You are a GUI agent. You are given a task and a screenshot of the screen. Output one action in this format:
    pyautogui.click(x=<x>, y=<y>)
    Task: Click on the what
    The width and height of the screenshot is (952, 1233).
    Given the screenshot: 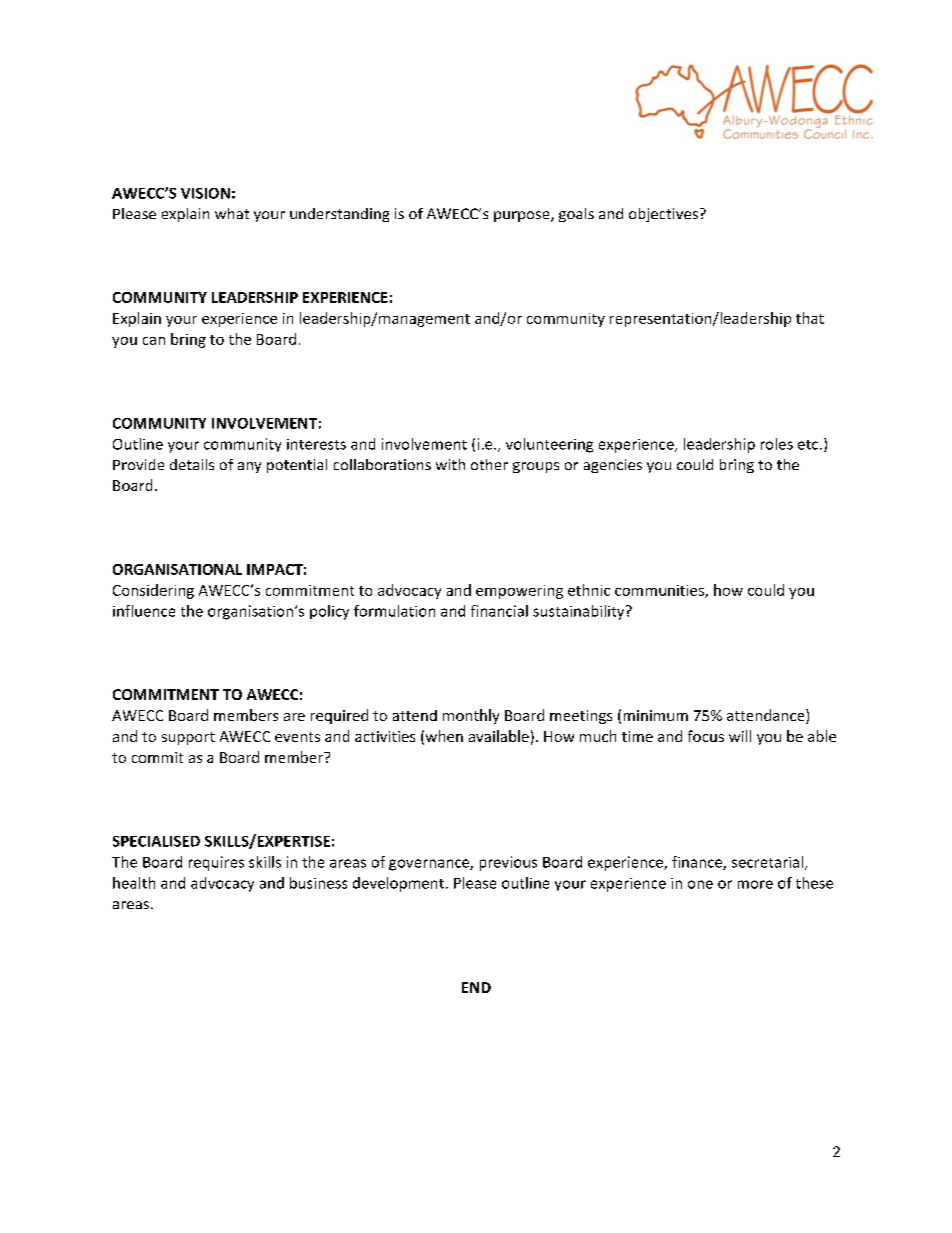 What is the action you would take?
    pyautogui.click(x=232, y=213)
